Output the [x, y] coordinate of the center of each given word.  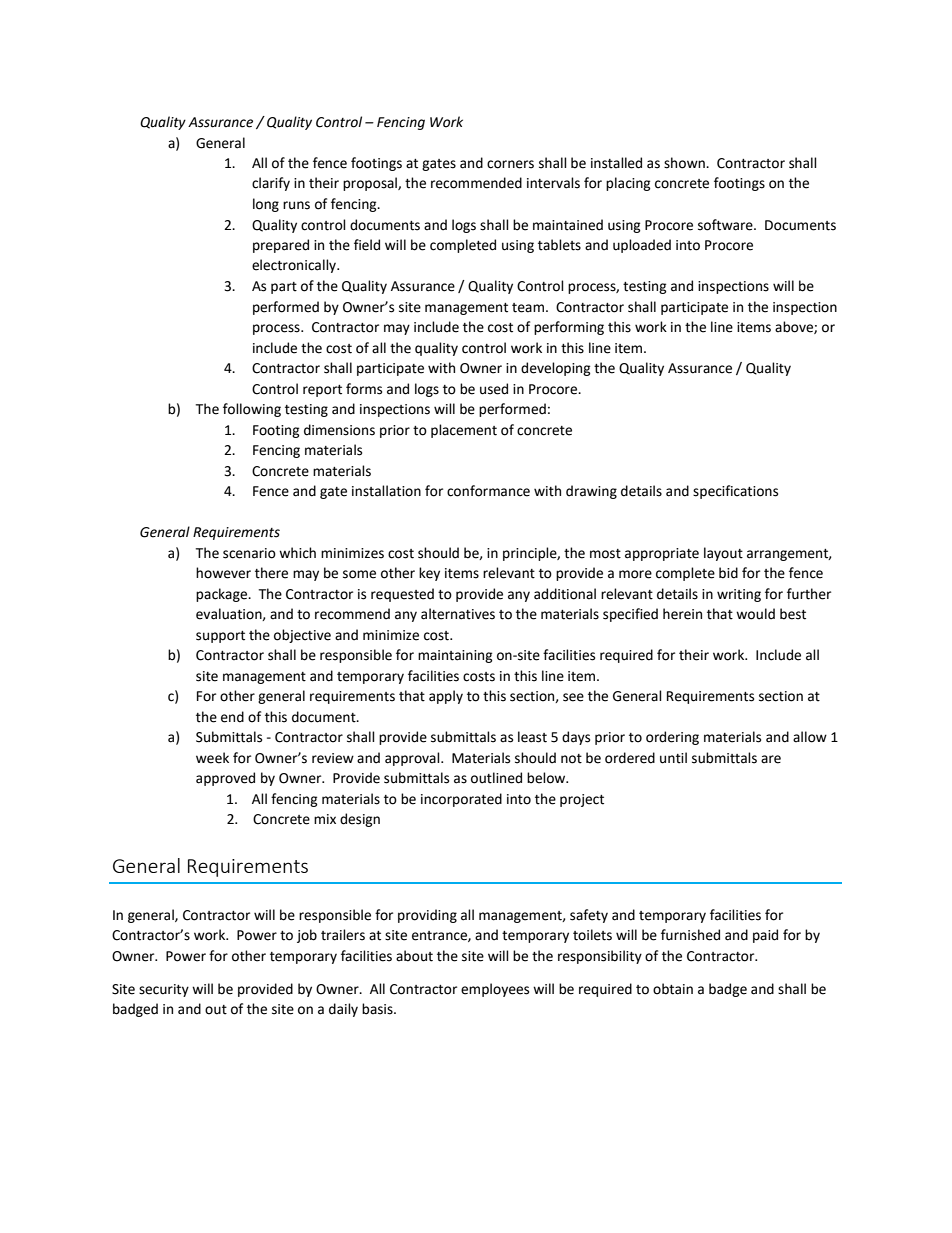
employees [495, 990]
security [164, 990]
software [726, 225]
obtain [673, 989]
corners [510, 164]
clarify [271, 184]
